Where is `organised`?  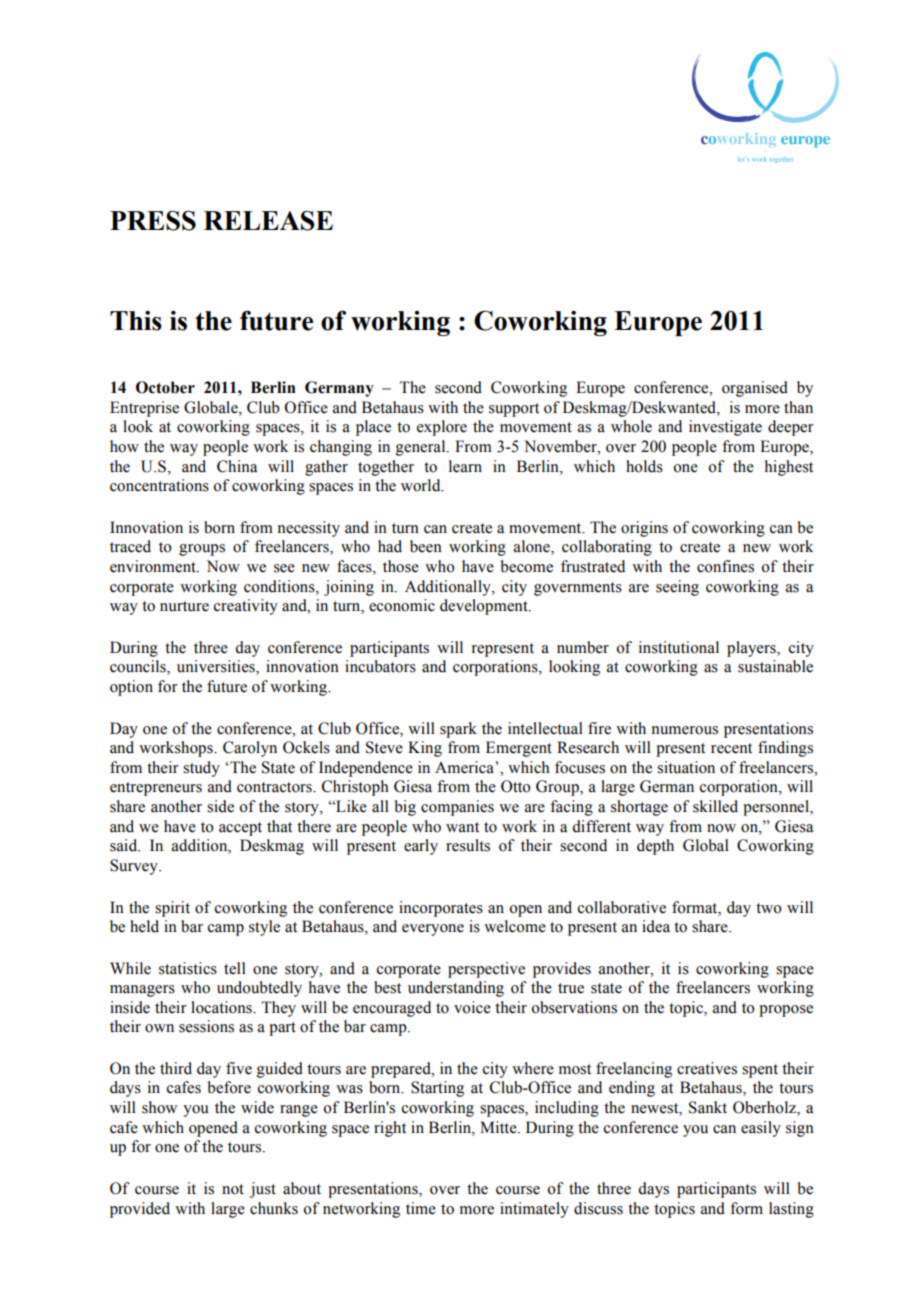 organised is located at coordinates (755, 389).
